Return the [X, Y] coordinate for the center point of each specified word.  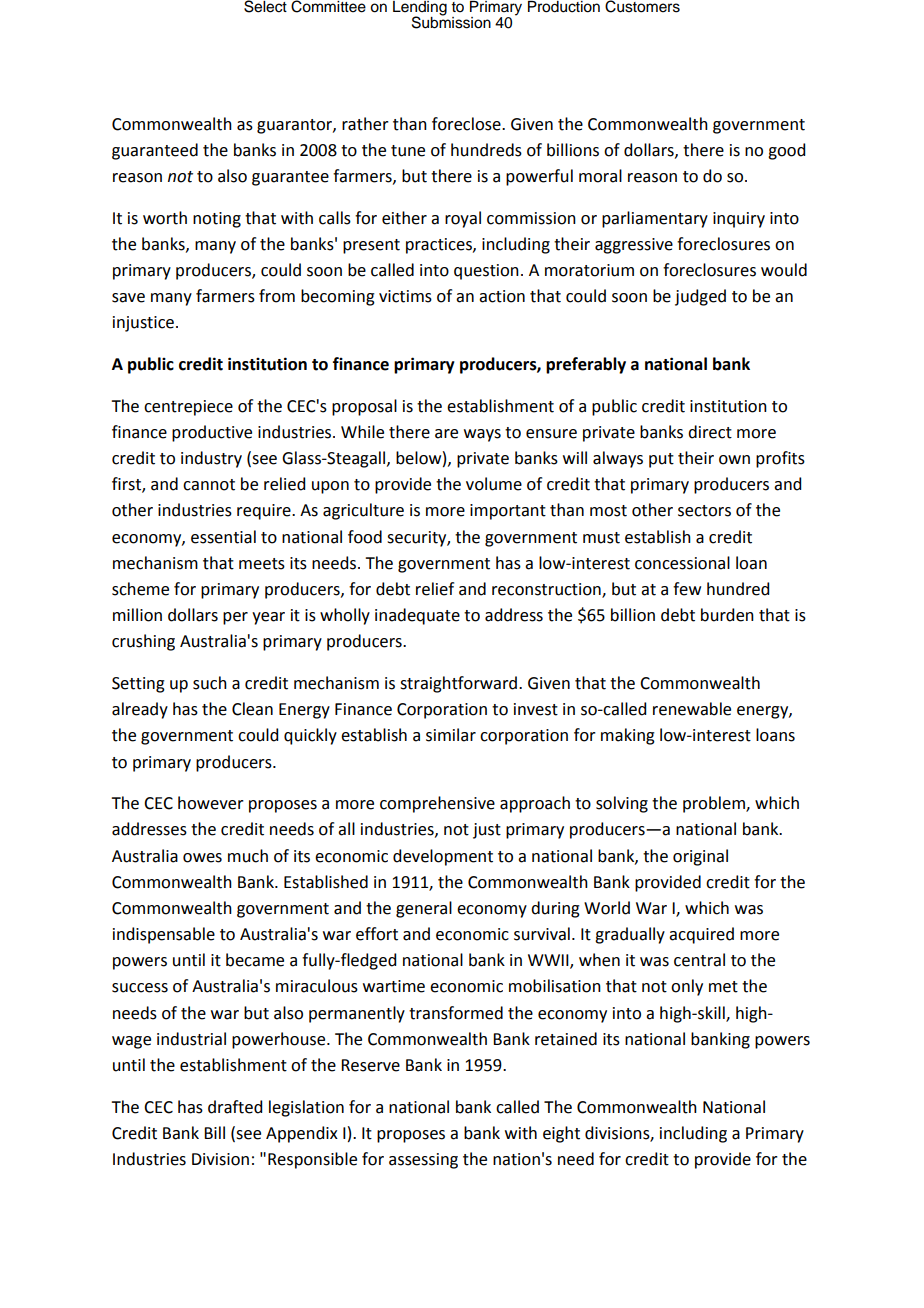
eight [561, 1134]
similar [451, 735]
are [446, 434]
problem [715, 804]
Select [265, 6]
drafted [235, 1107]
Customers [642, 6]
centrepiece [188, 408]
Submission [451, 21]
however [211, 803]
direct [710, 432]
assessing [423, 1161]
